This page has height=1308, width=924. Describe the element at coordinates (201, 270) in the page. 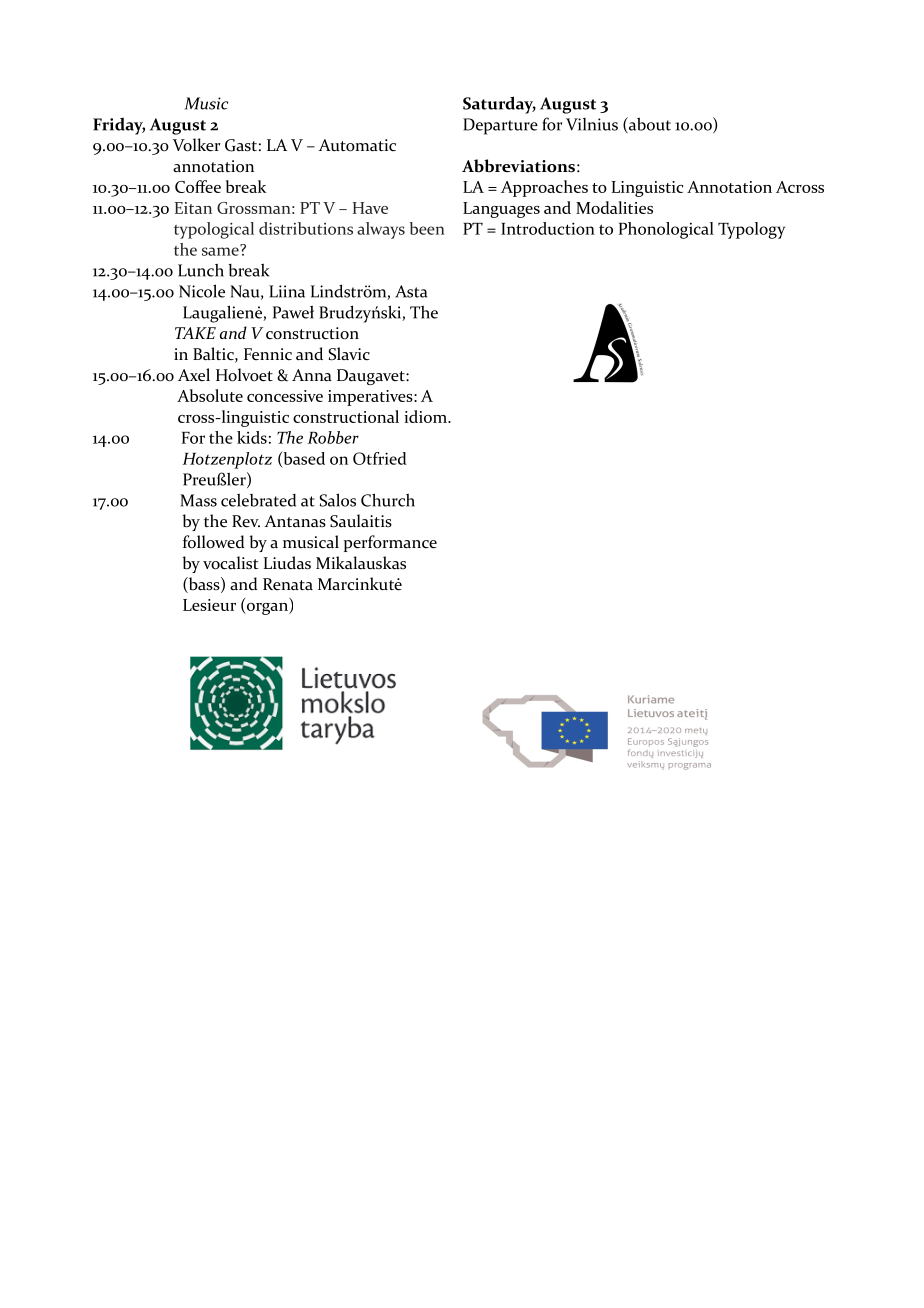

I see `Lunch` at that location.
